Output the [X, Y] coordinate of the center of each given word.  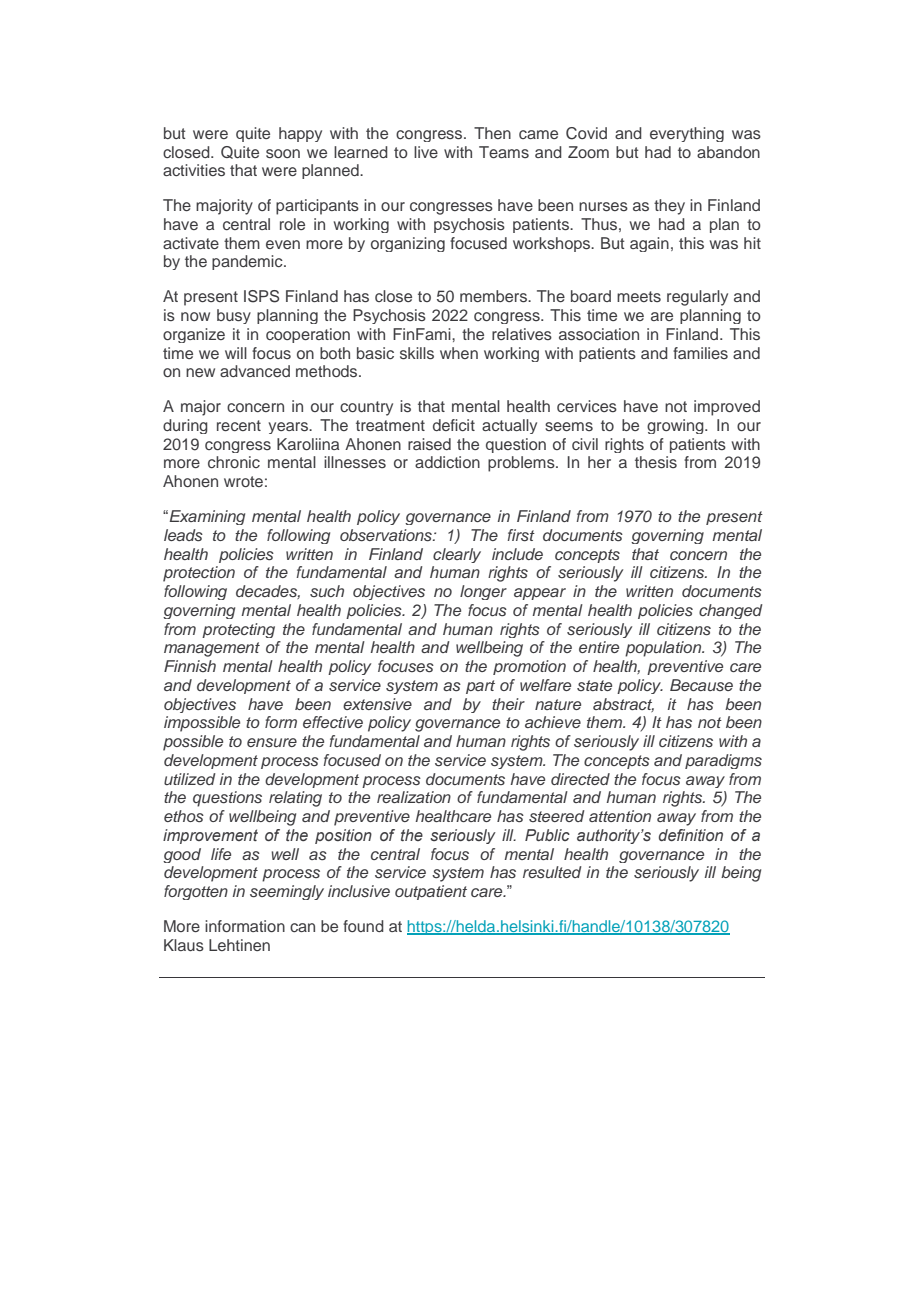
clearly [457, 555]
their [508, 704]
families [700, 353]
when [459, 353]
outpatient [431, 892]
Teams [504, 152]
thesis [656, 462]
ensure [272, 742]
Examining [206, 517]
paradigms [723, 761]
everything [687, 134]
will [236, 353]
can [302, 927]
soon [283, 153]
